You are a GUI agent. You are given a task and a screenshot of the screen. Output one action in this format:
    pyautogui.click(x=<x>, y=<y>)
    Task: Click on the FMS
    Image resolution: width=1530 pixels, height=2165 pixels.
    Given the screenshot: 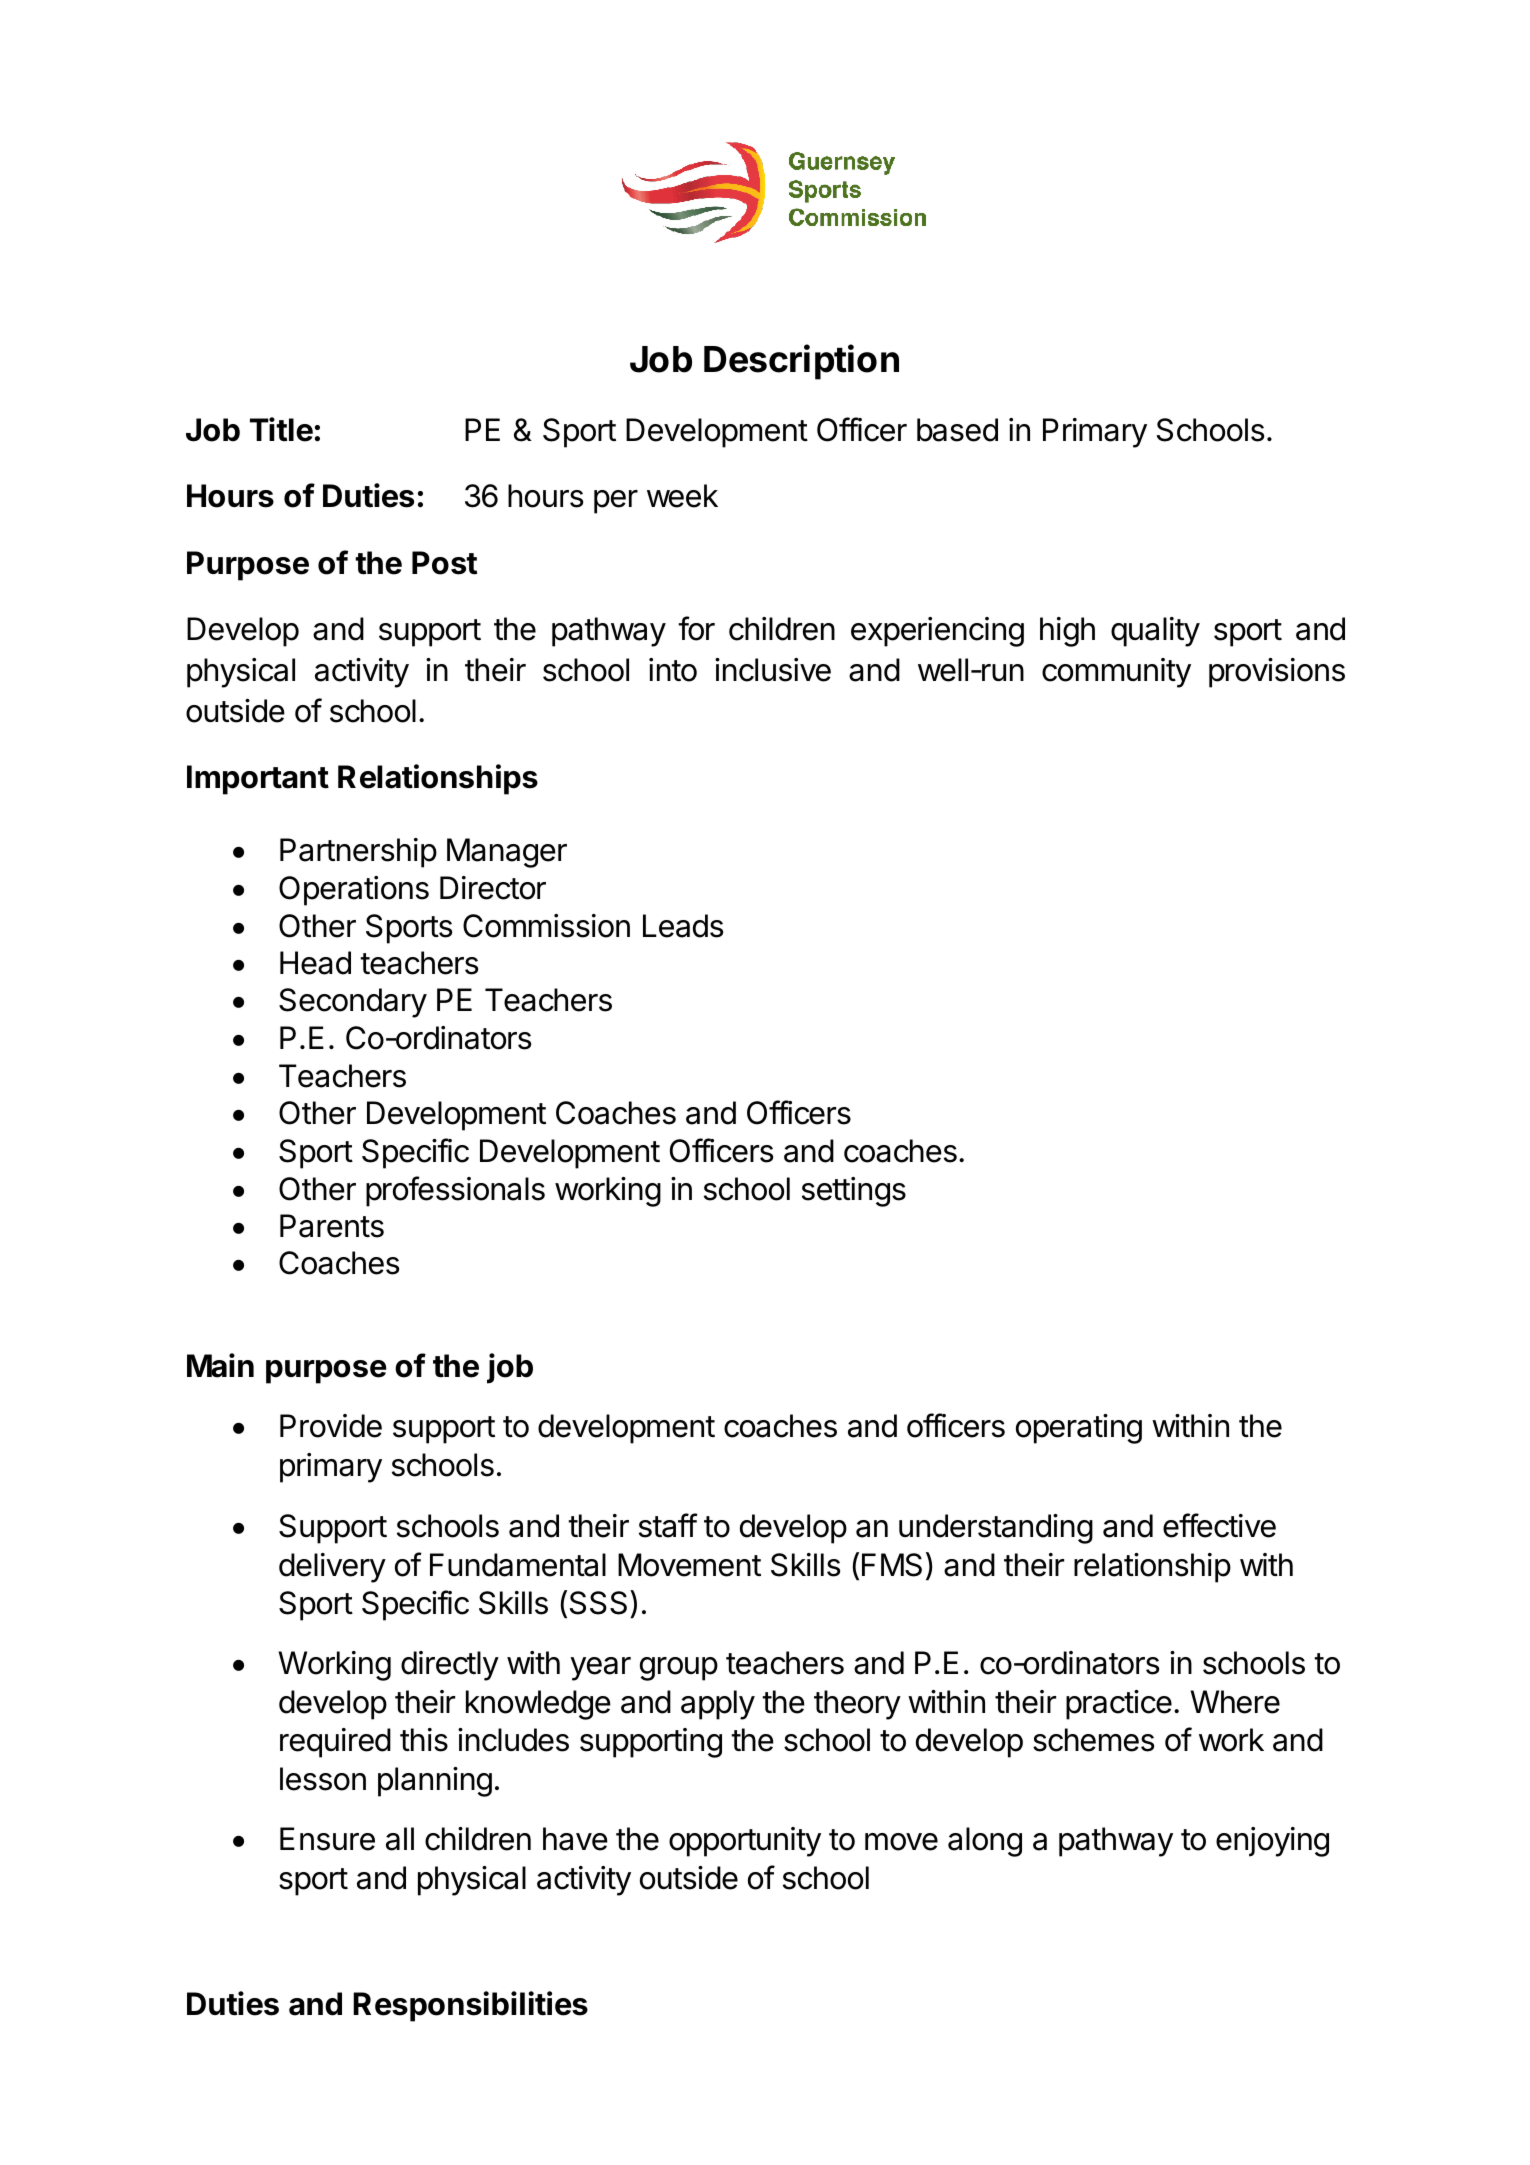 What is the action you would take?
    pyautogui.click(x=892, y=1565)
